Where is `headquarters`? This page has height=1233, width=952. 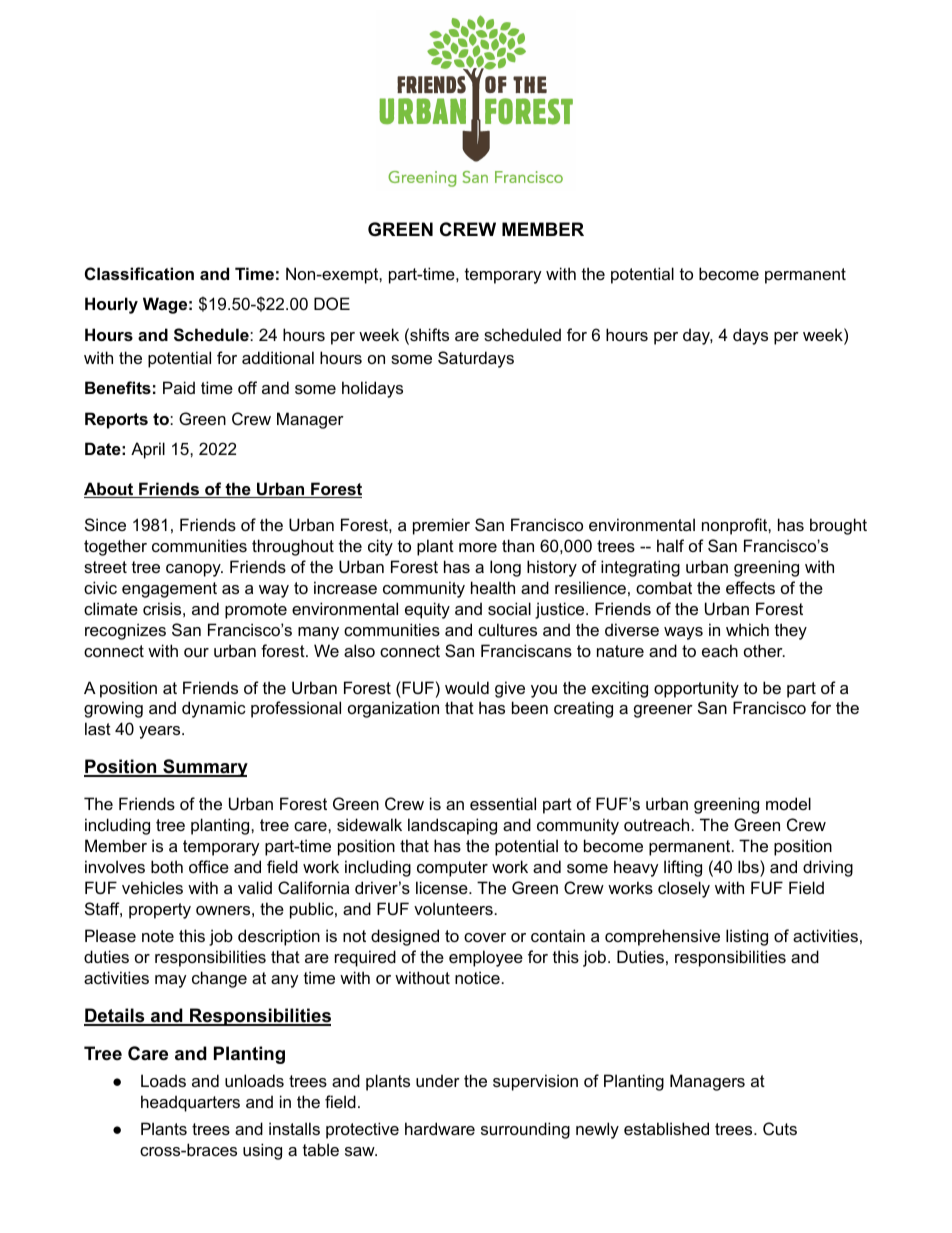 headquarters is located at coordinates (190, 1103).
